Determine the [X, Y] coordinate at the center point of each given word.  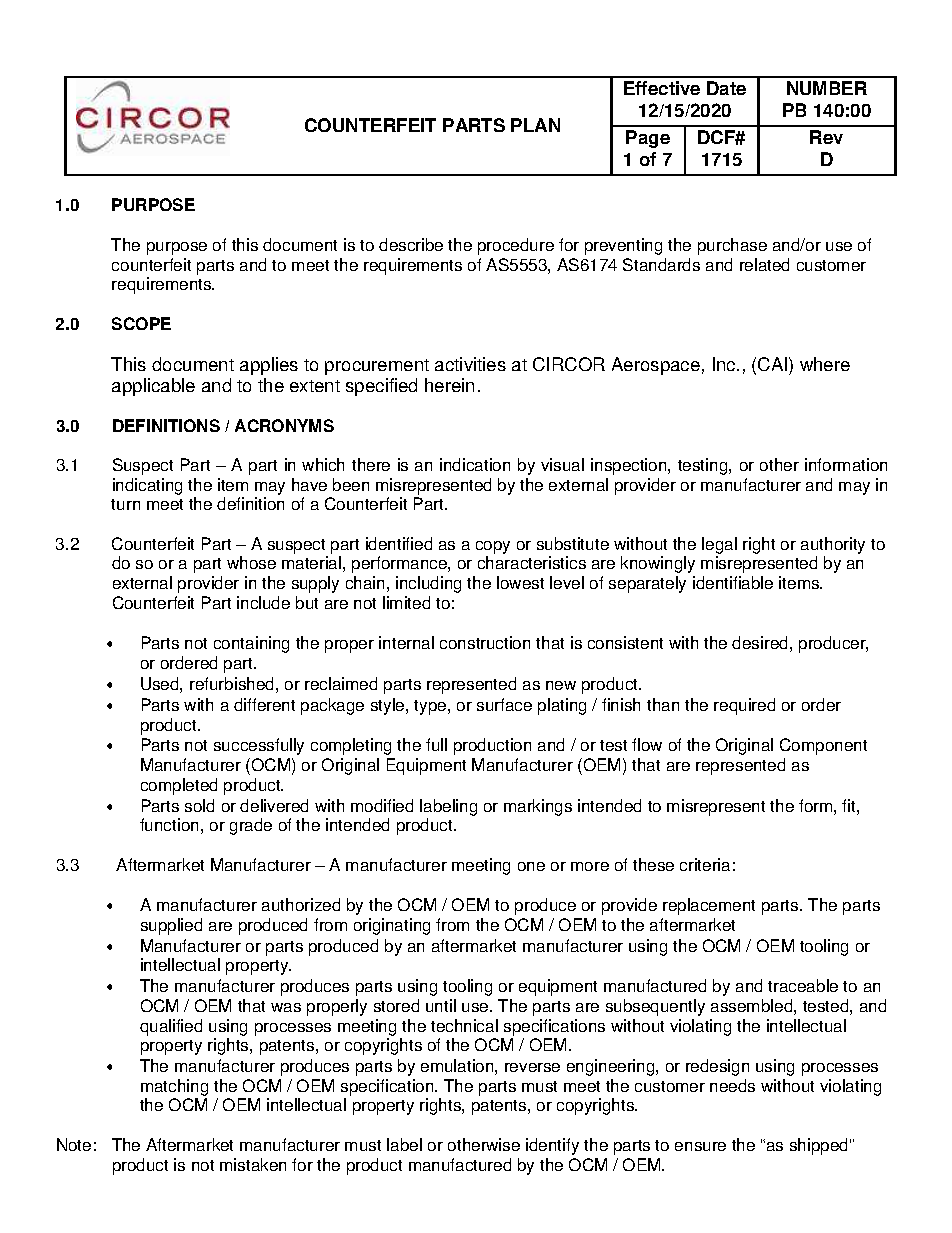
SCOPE [141, 323]
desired [759, 642]
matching [174, 1089]
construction [485, 642]
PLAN [535, 125]
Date [726, 88]
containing [251, 644]
